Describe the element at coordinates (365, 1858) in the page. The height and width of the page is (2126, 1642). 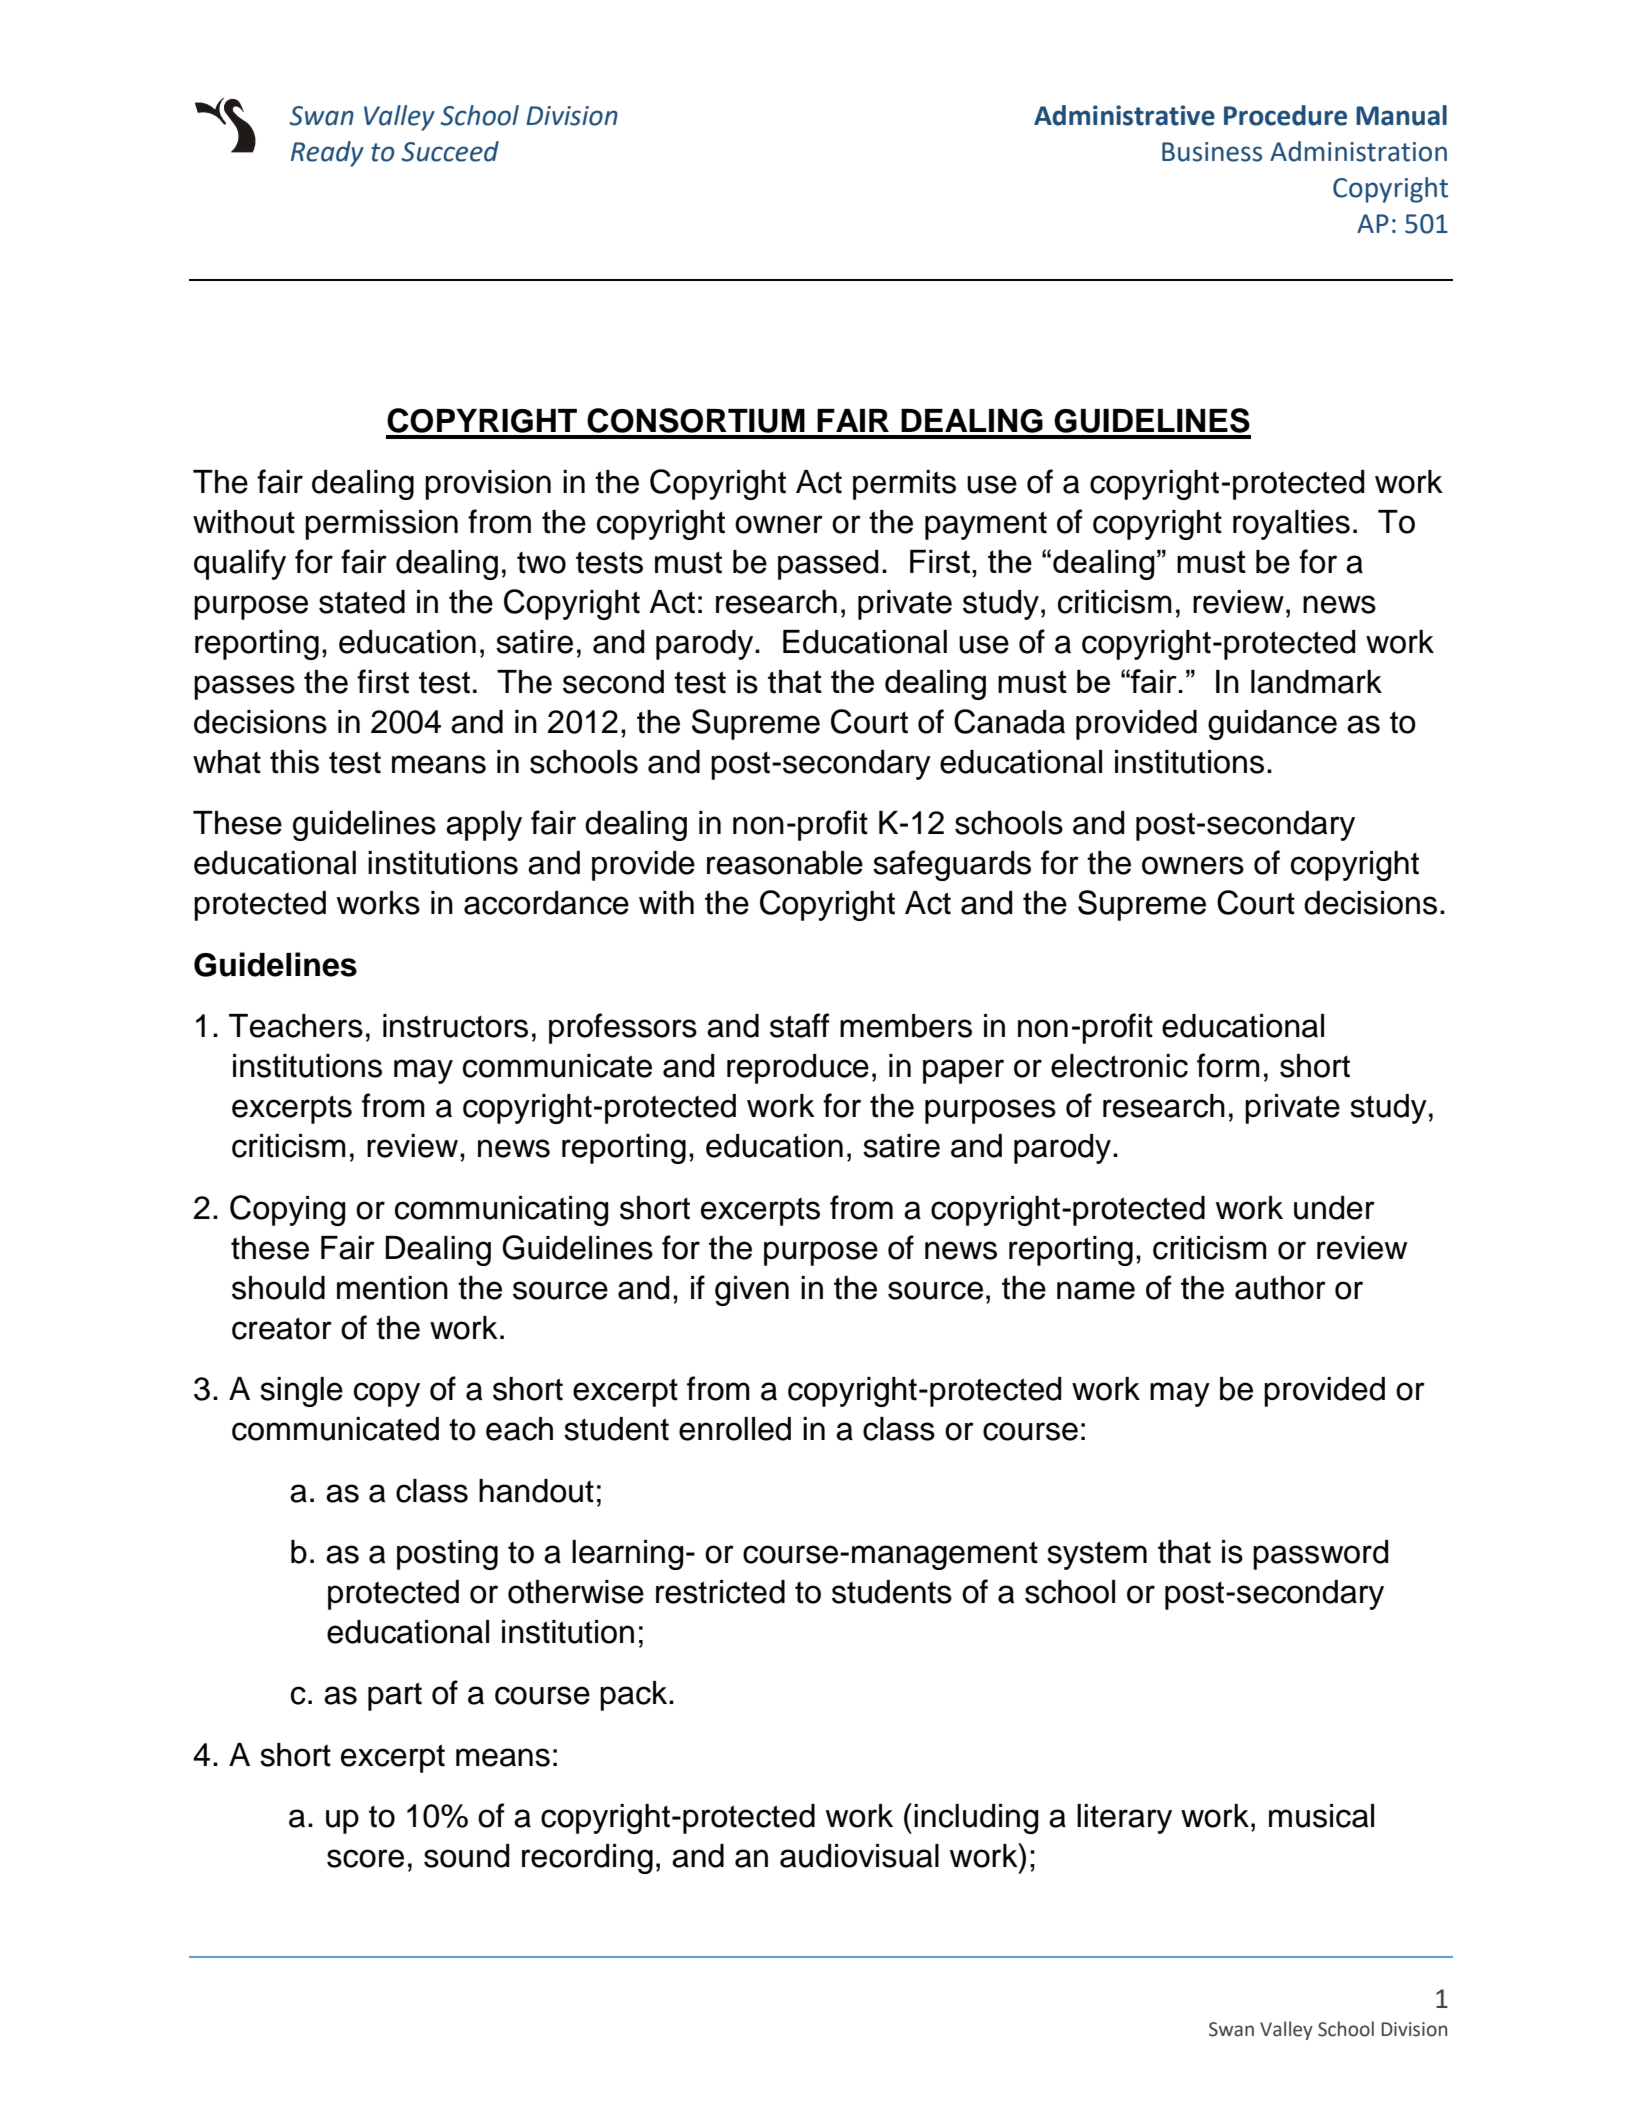
I see `score` at that location.
